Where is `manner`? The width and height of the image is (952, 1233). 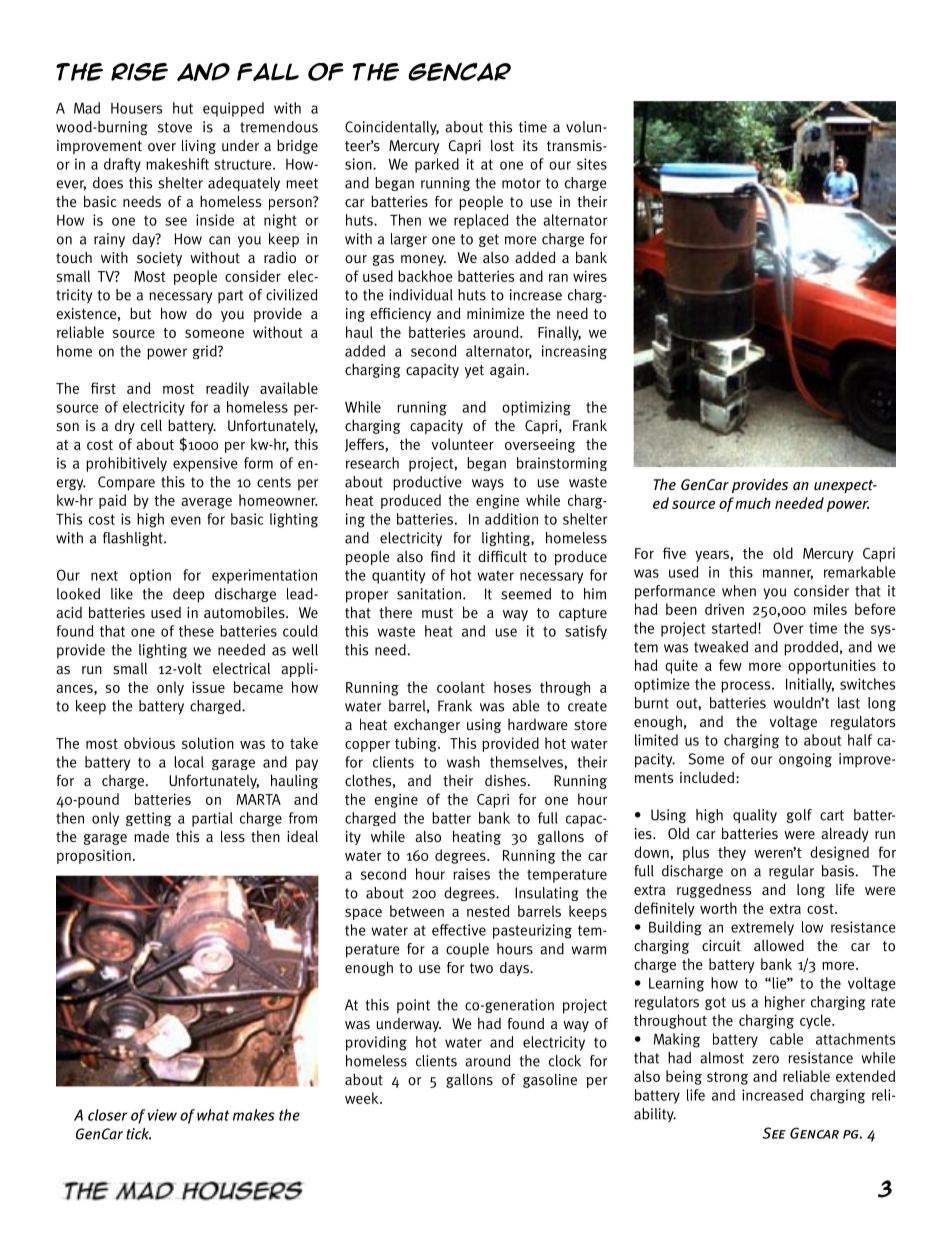
manner is located at coordinates (788, 574).
